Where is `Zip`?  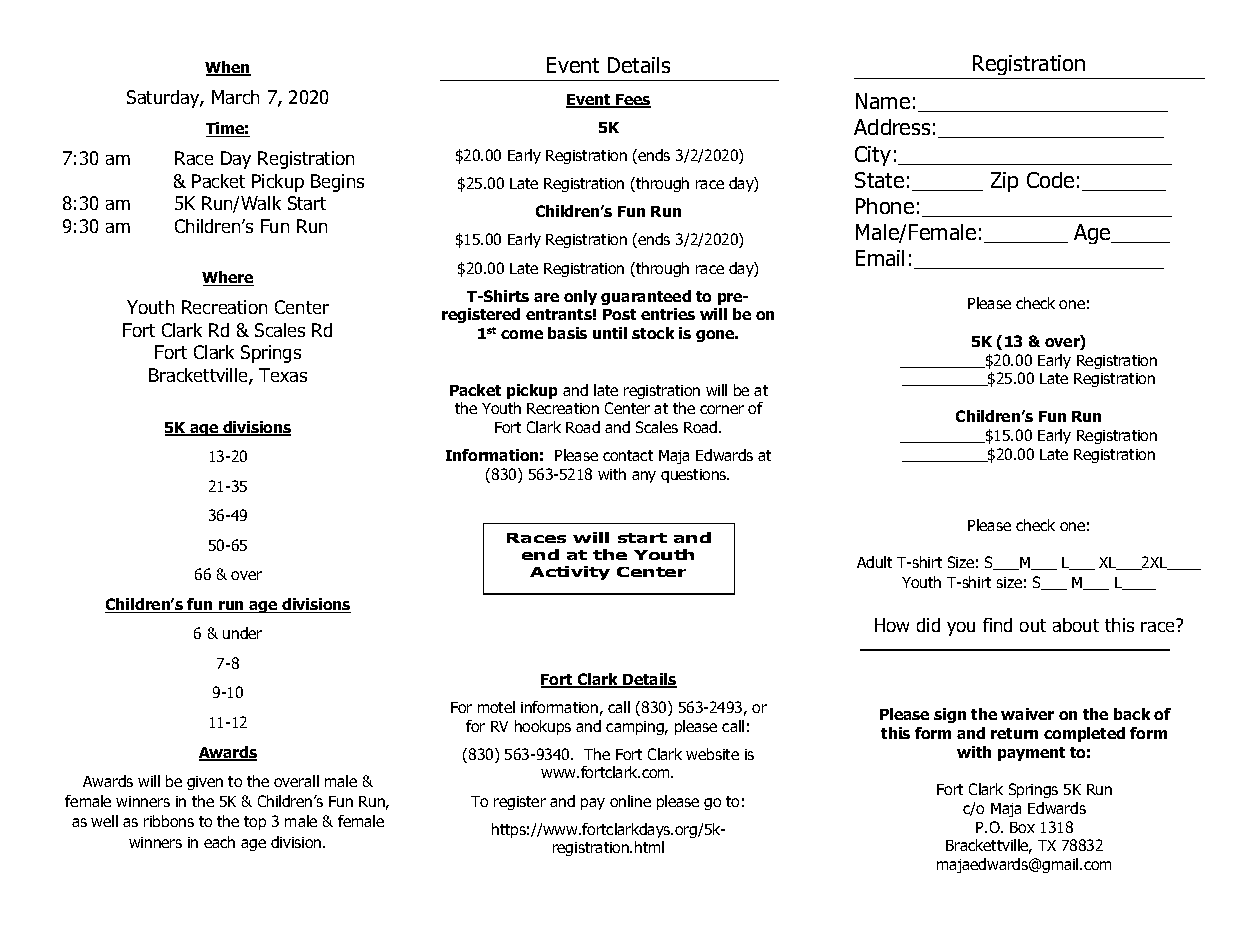
Zip is located at coordinates (1004, 182).
